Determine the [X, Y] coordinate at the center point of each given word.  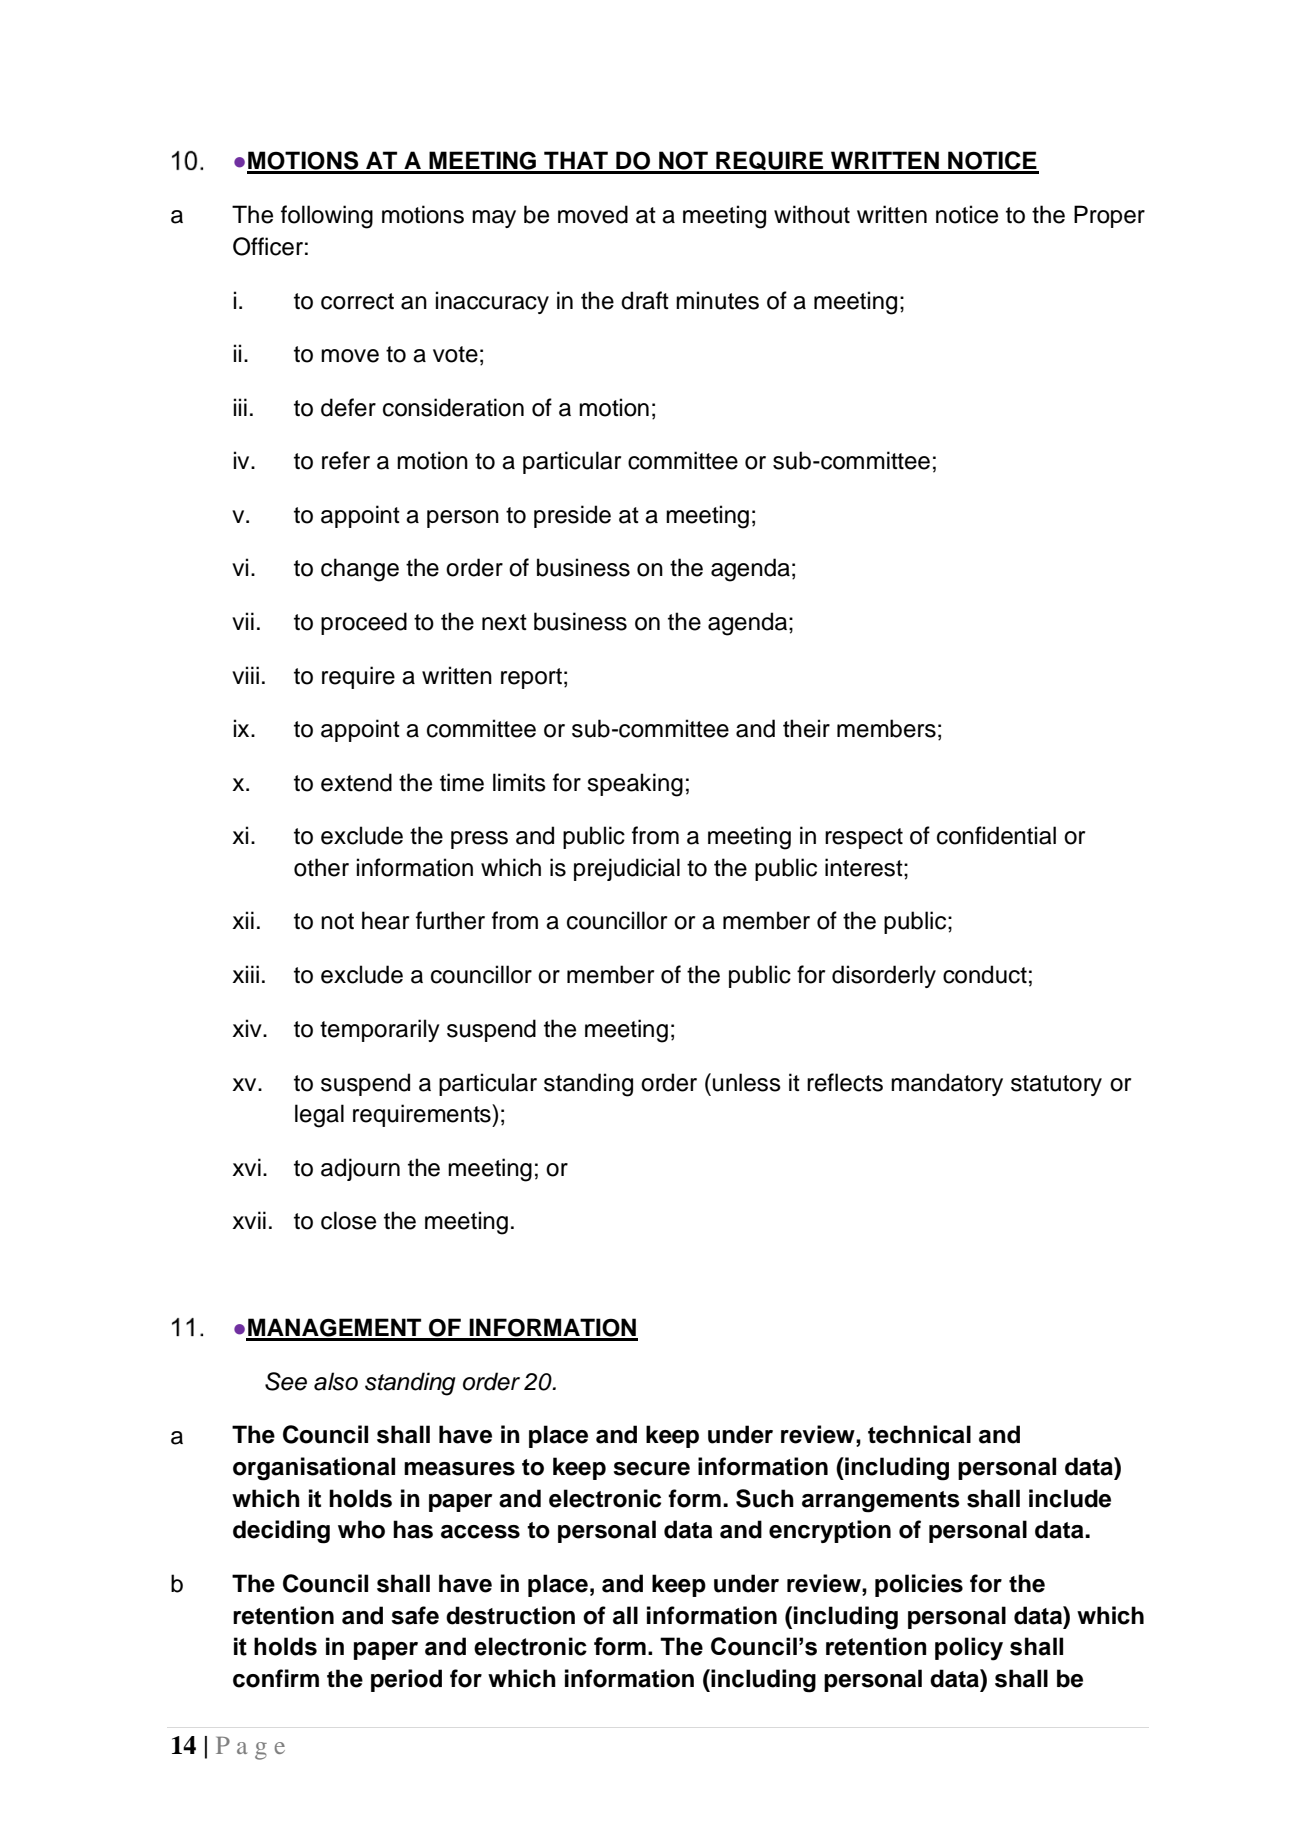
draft [645, 300]
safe [415, 1615]
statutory [1056, 1085]
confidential [996, 835]
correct [357, 301]
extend [356, 782]
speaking [635, 785]
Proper [1109, 216]
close [348, 1220]
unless [747, 1082]
